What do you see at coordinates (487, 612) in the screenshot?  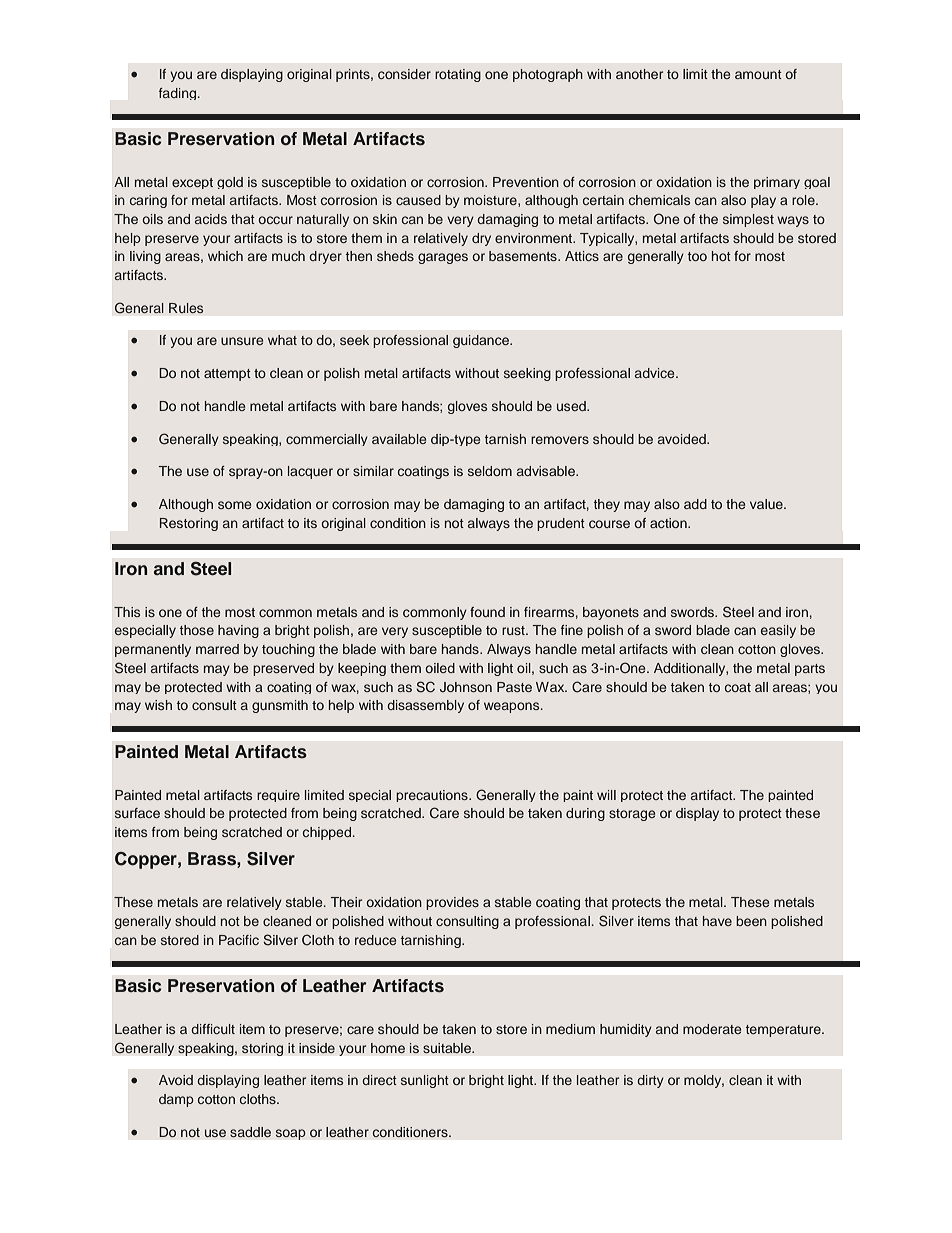 I see `found` at bounding box center [487, 612].
